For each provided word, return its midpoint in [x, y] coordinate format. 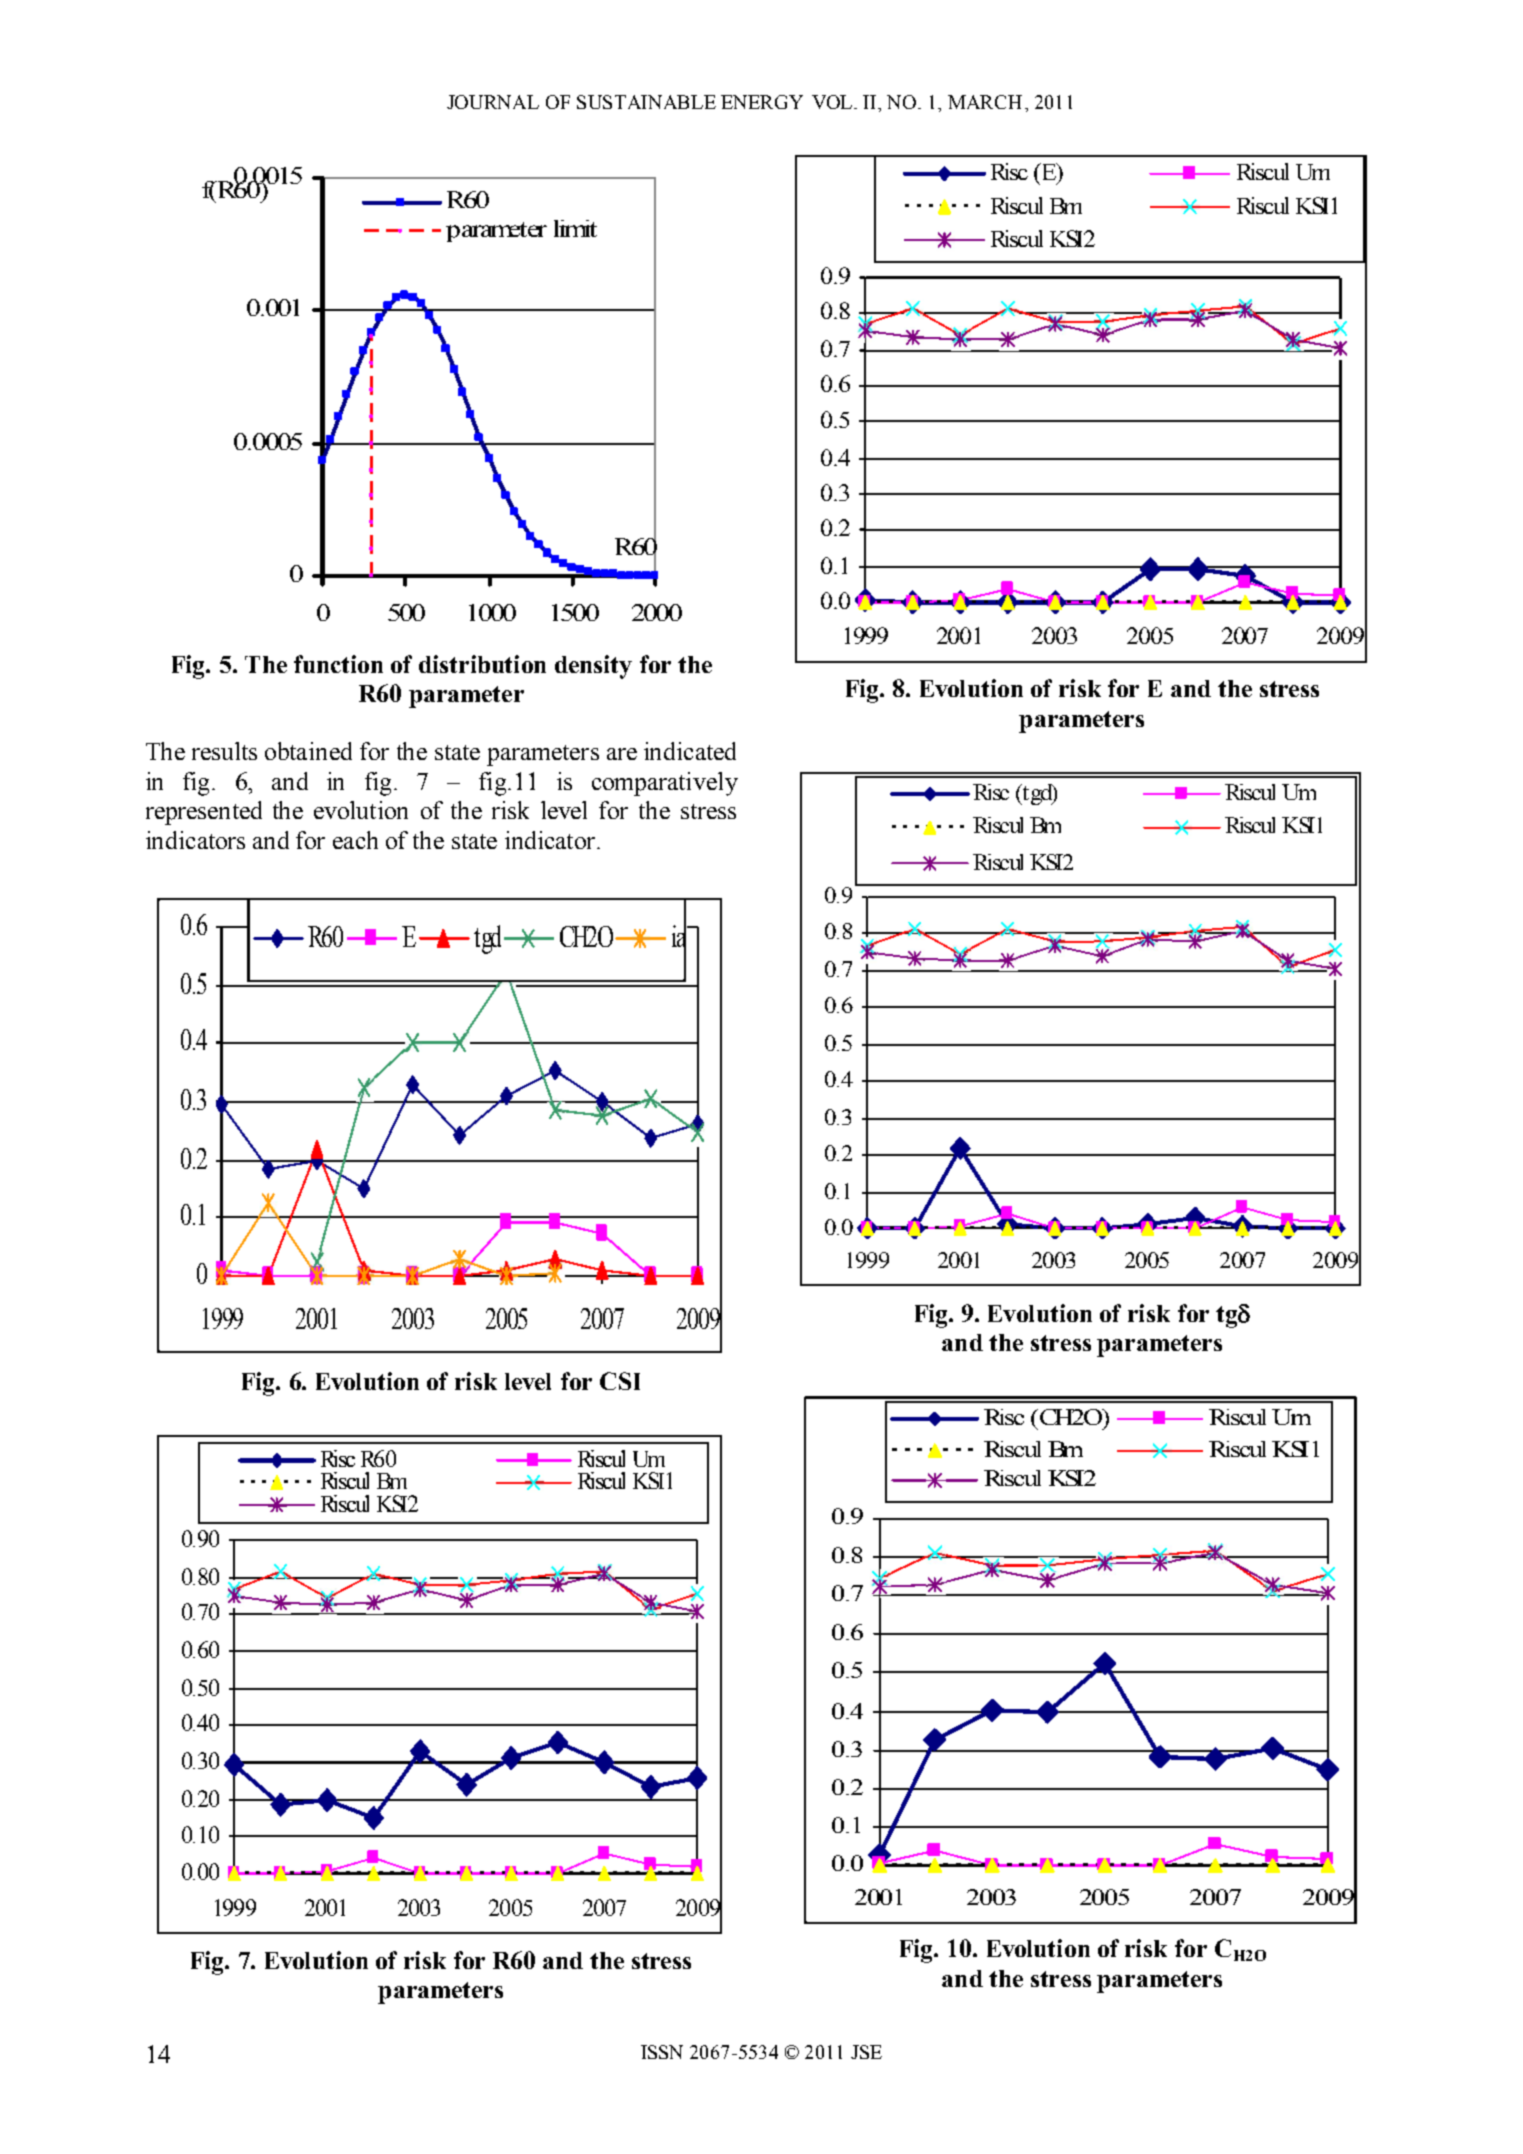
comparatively [665, 784]
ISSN [662, 2052]
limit [575, 228]
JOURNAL [493, 102]
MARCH [985, 102]
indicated [690, 751]
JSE [866, 2052]
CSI [620, 1381]
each [355, 840]
